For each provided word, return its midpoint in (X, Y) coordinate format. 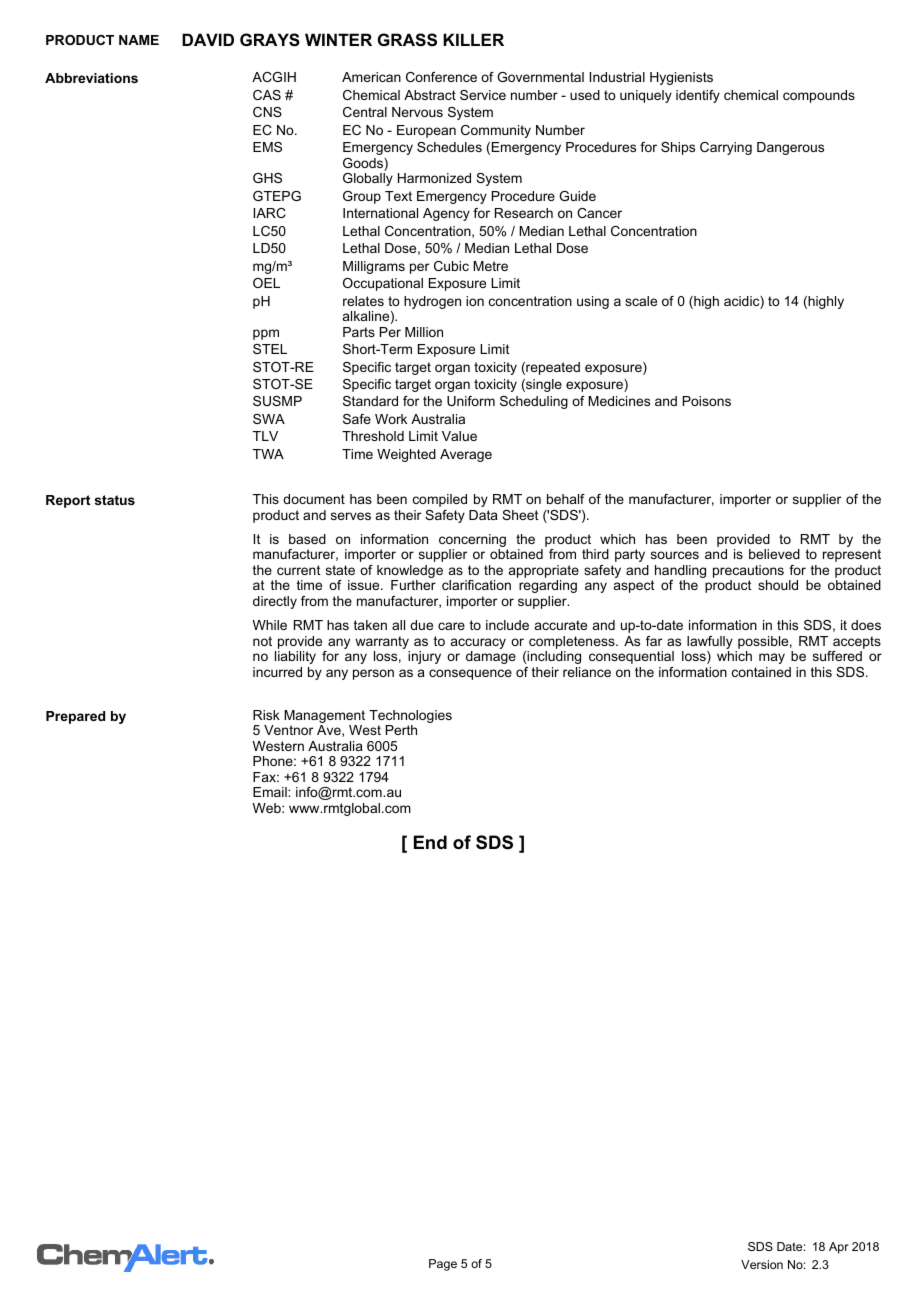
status (115, 500)
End (430, 842)
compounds (819, 96)
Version (762, 1264)
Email (271, 792)
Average (466, 455)
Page (443, 1265)
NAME (139, 40)
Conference (441, 77)
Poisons (707, 401)
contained (761, 672)
